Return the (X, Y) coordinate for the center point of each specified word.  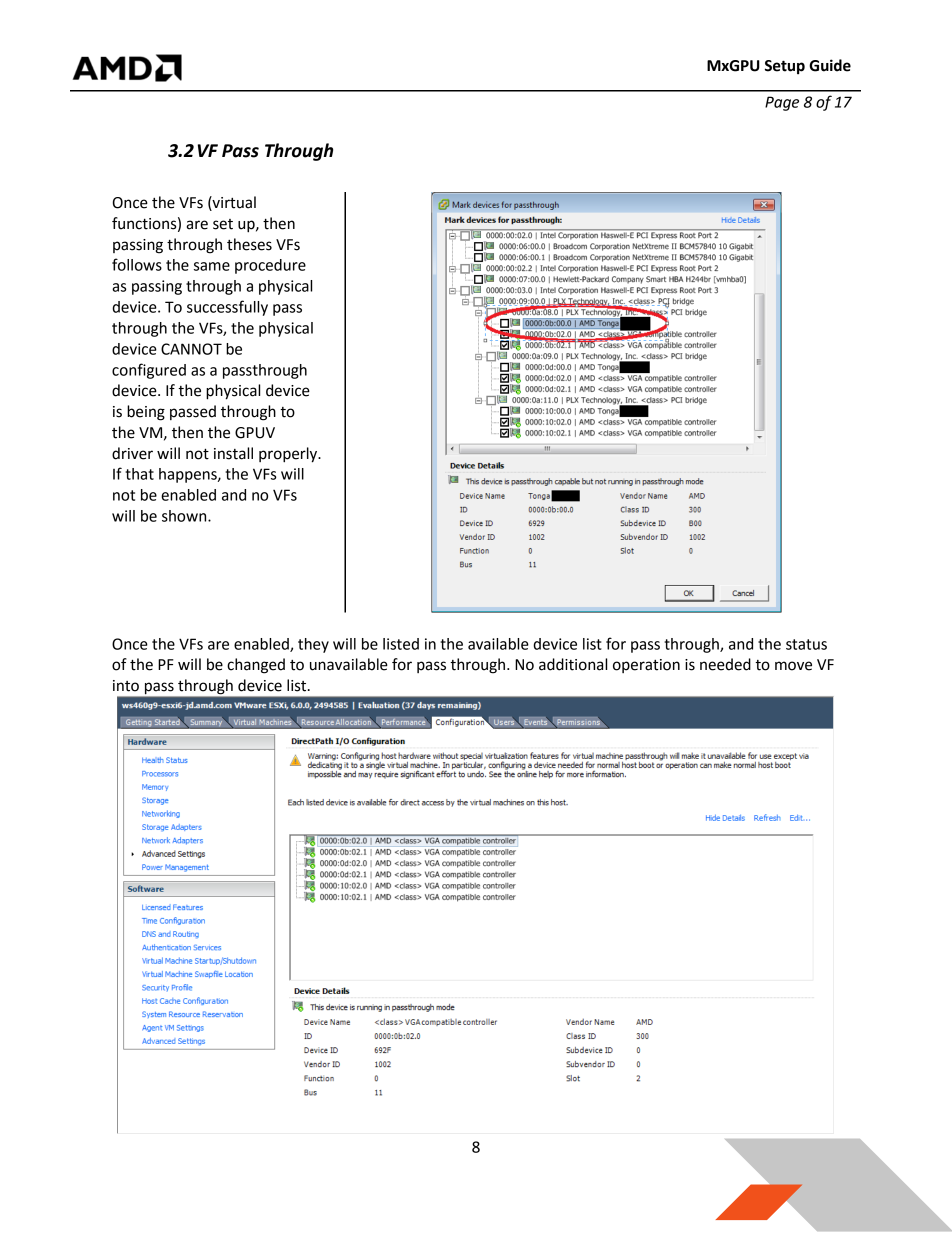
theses (249, 244)
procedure (270, 266)
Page (782, 103)
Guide (830, 65)
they (313, 645)
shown (185, 516)
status (806, 644)
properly (289, 455)
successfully (227, 308)
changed (256, 666)
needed (725, 664)
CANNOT (191, 349)
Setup (785, 67)
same (212, 266)
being (146, 413)
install (233, 453)
